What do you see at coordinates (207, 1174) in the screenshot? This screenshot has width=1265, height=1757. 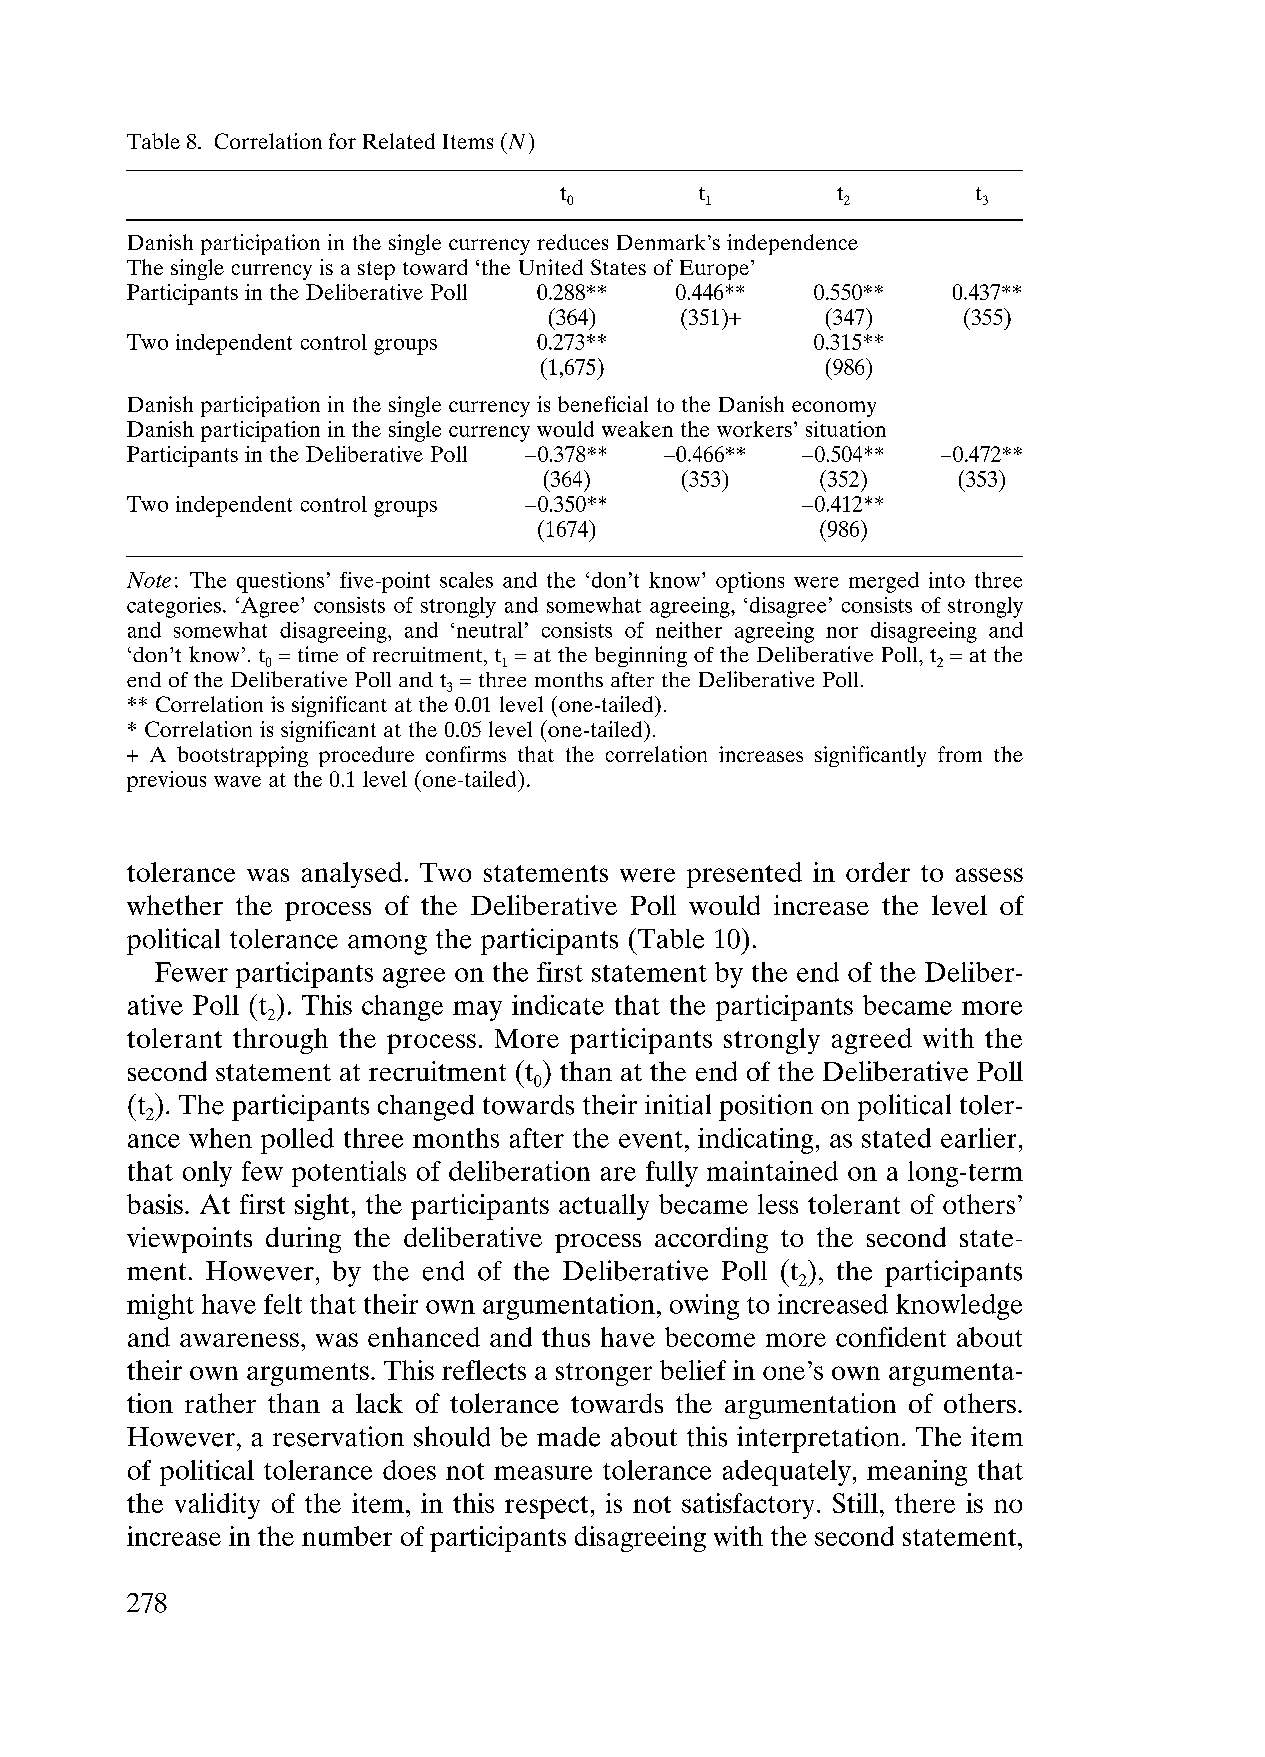 I see `only` at bounding box center [207, 1174].
